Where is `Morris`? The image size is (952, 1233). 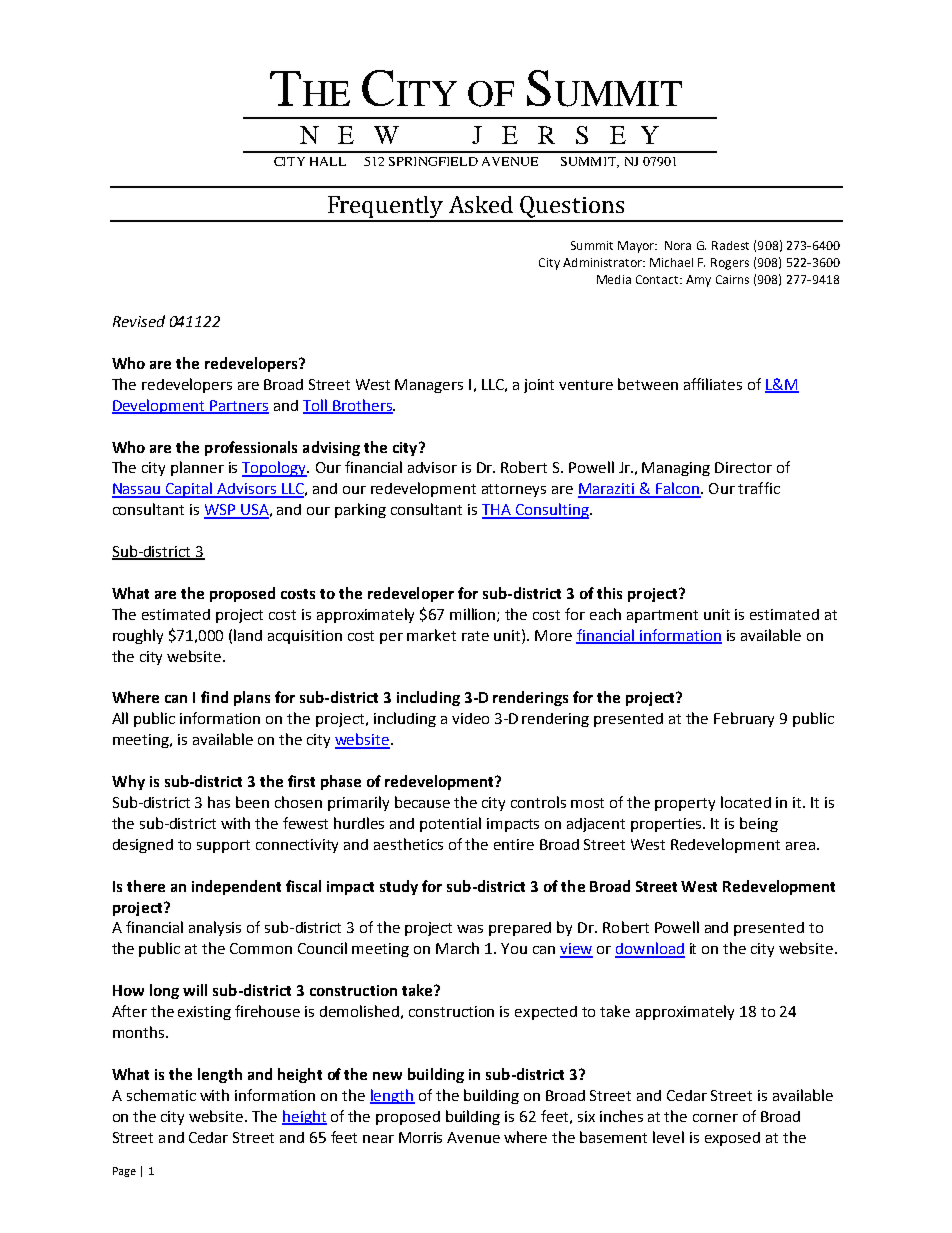
Morris is located at coordinates (420, 1137).
